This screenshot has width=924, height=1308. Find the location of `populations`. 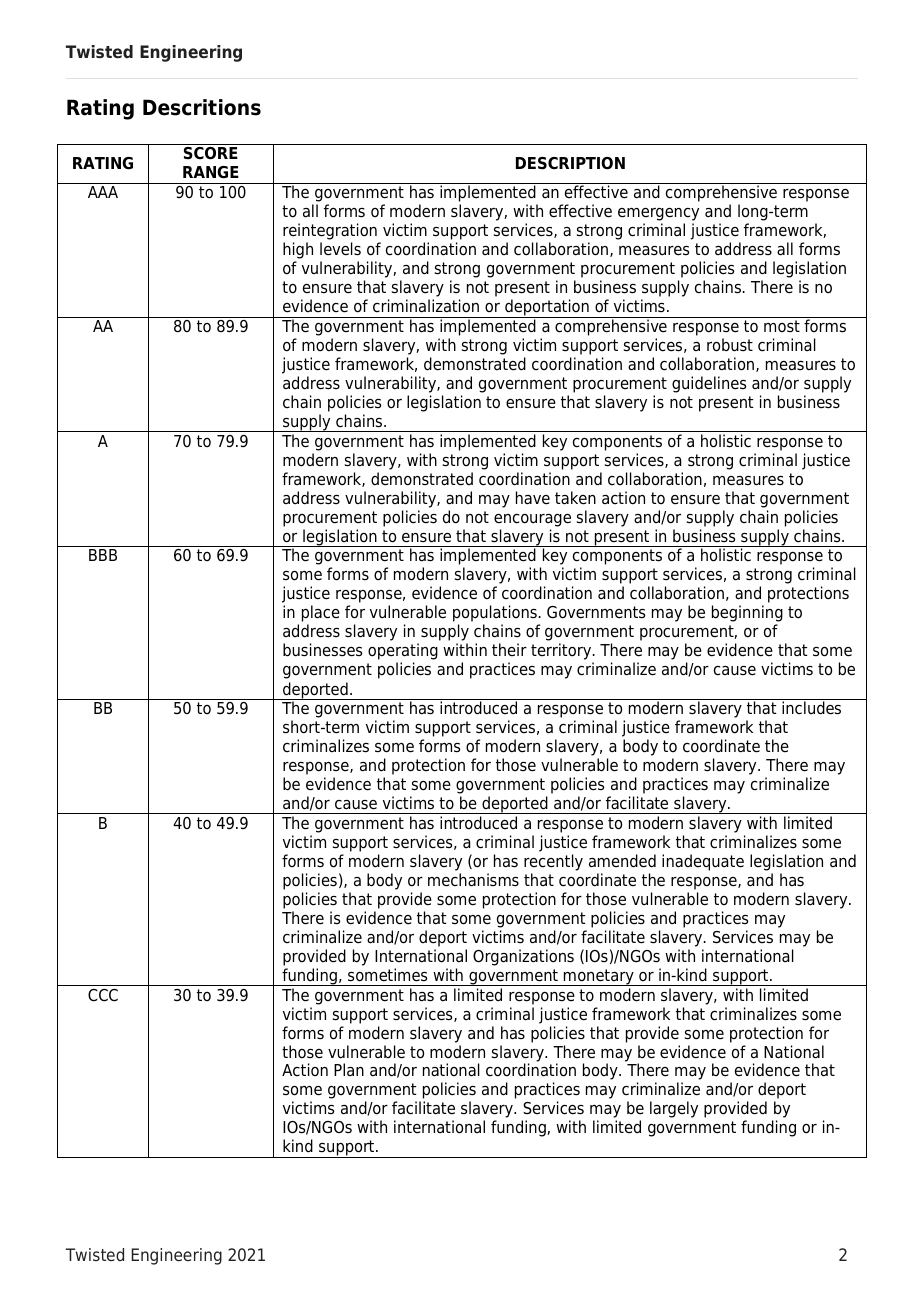

populations is located at coordinates (496, 615).
